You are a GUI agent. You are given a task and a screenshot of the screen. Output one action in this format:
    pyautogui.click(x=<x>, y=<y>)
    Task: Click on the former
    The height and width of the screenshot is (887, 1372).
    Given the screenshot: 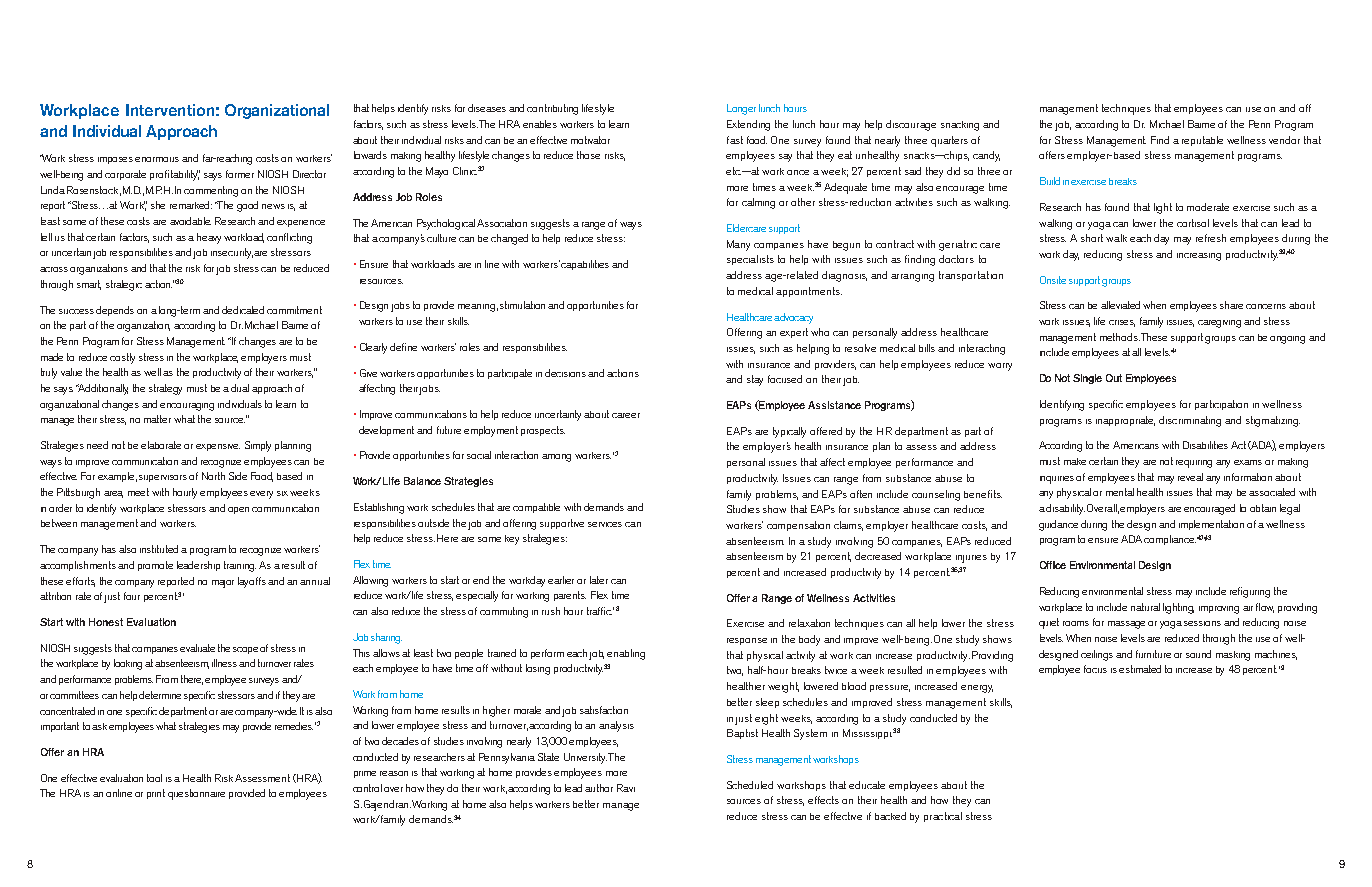 What is the action you would take?
    pyautogui.click(x=240, y=174)
